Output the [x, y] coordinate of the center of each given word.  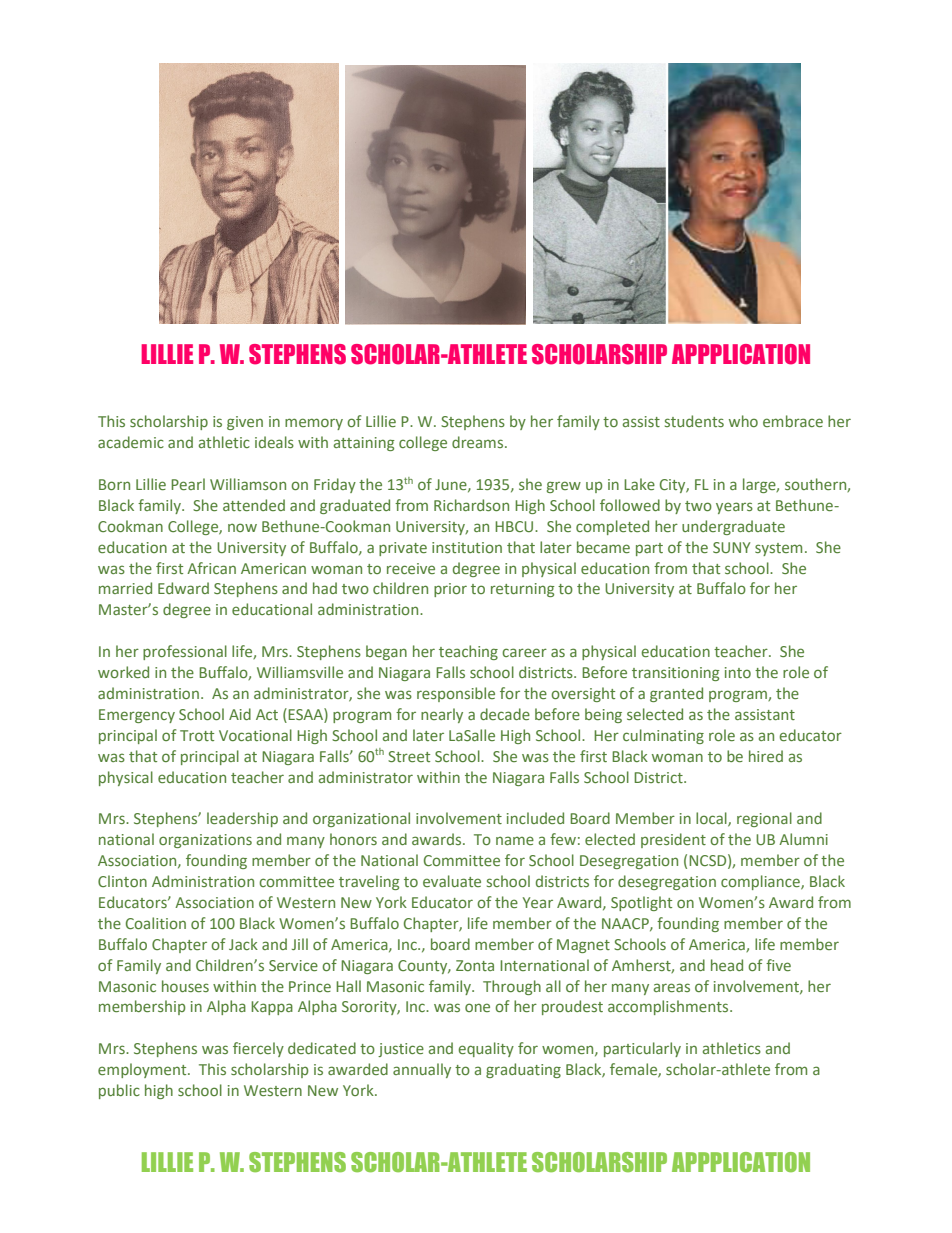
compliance [761, 882]
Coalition [156, 923]
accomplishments [669, 1007]
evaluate [452, 881]
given [245, 423]
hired [766, 756]
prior [450, 590]
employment [143, 1070]
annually [422, 1070]
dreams [479, 442]
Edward [183, 588]
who [743, 421]
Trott [197, 735]
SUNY [732, 547]
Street [409, 756]
